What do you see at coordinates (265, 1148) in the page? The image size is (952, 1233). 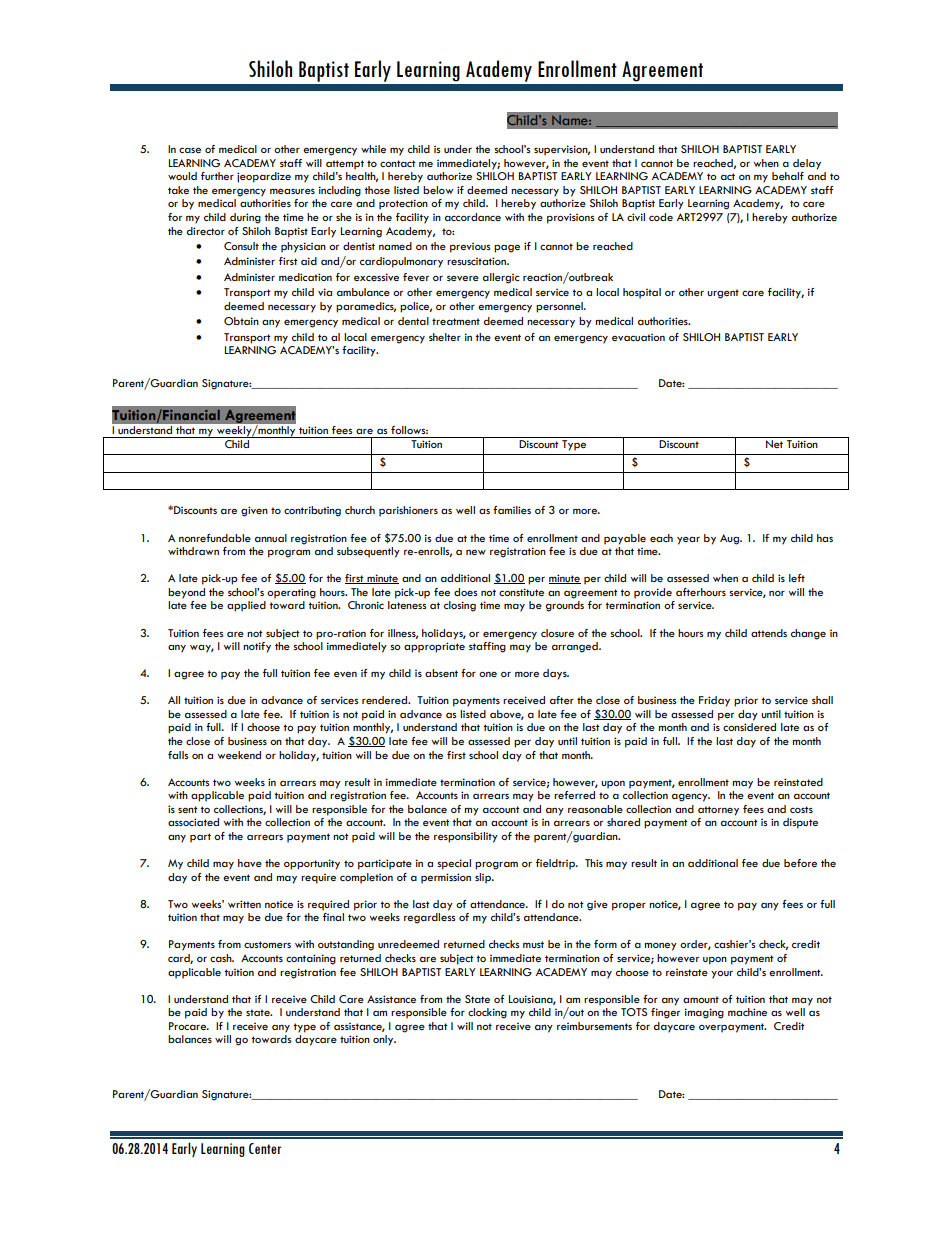 I see `Center` at bounding box center [265, 1148].
